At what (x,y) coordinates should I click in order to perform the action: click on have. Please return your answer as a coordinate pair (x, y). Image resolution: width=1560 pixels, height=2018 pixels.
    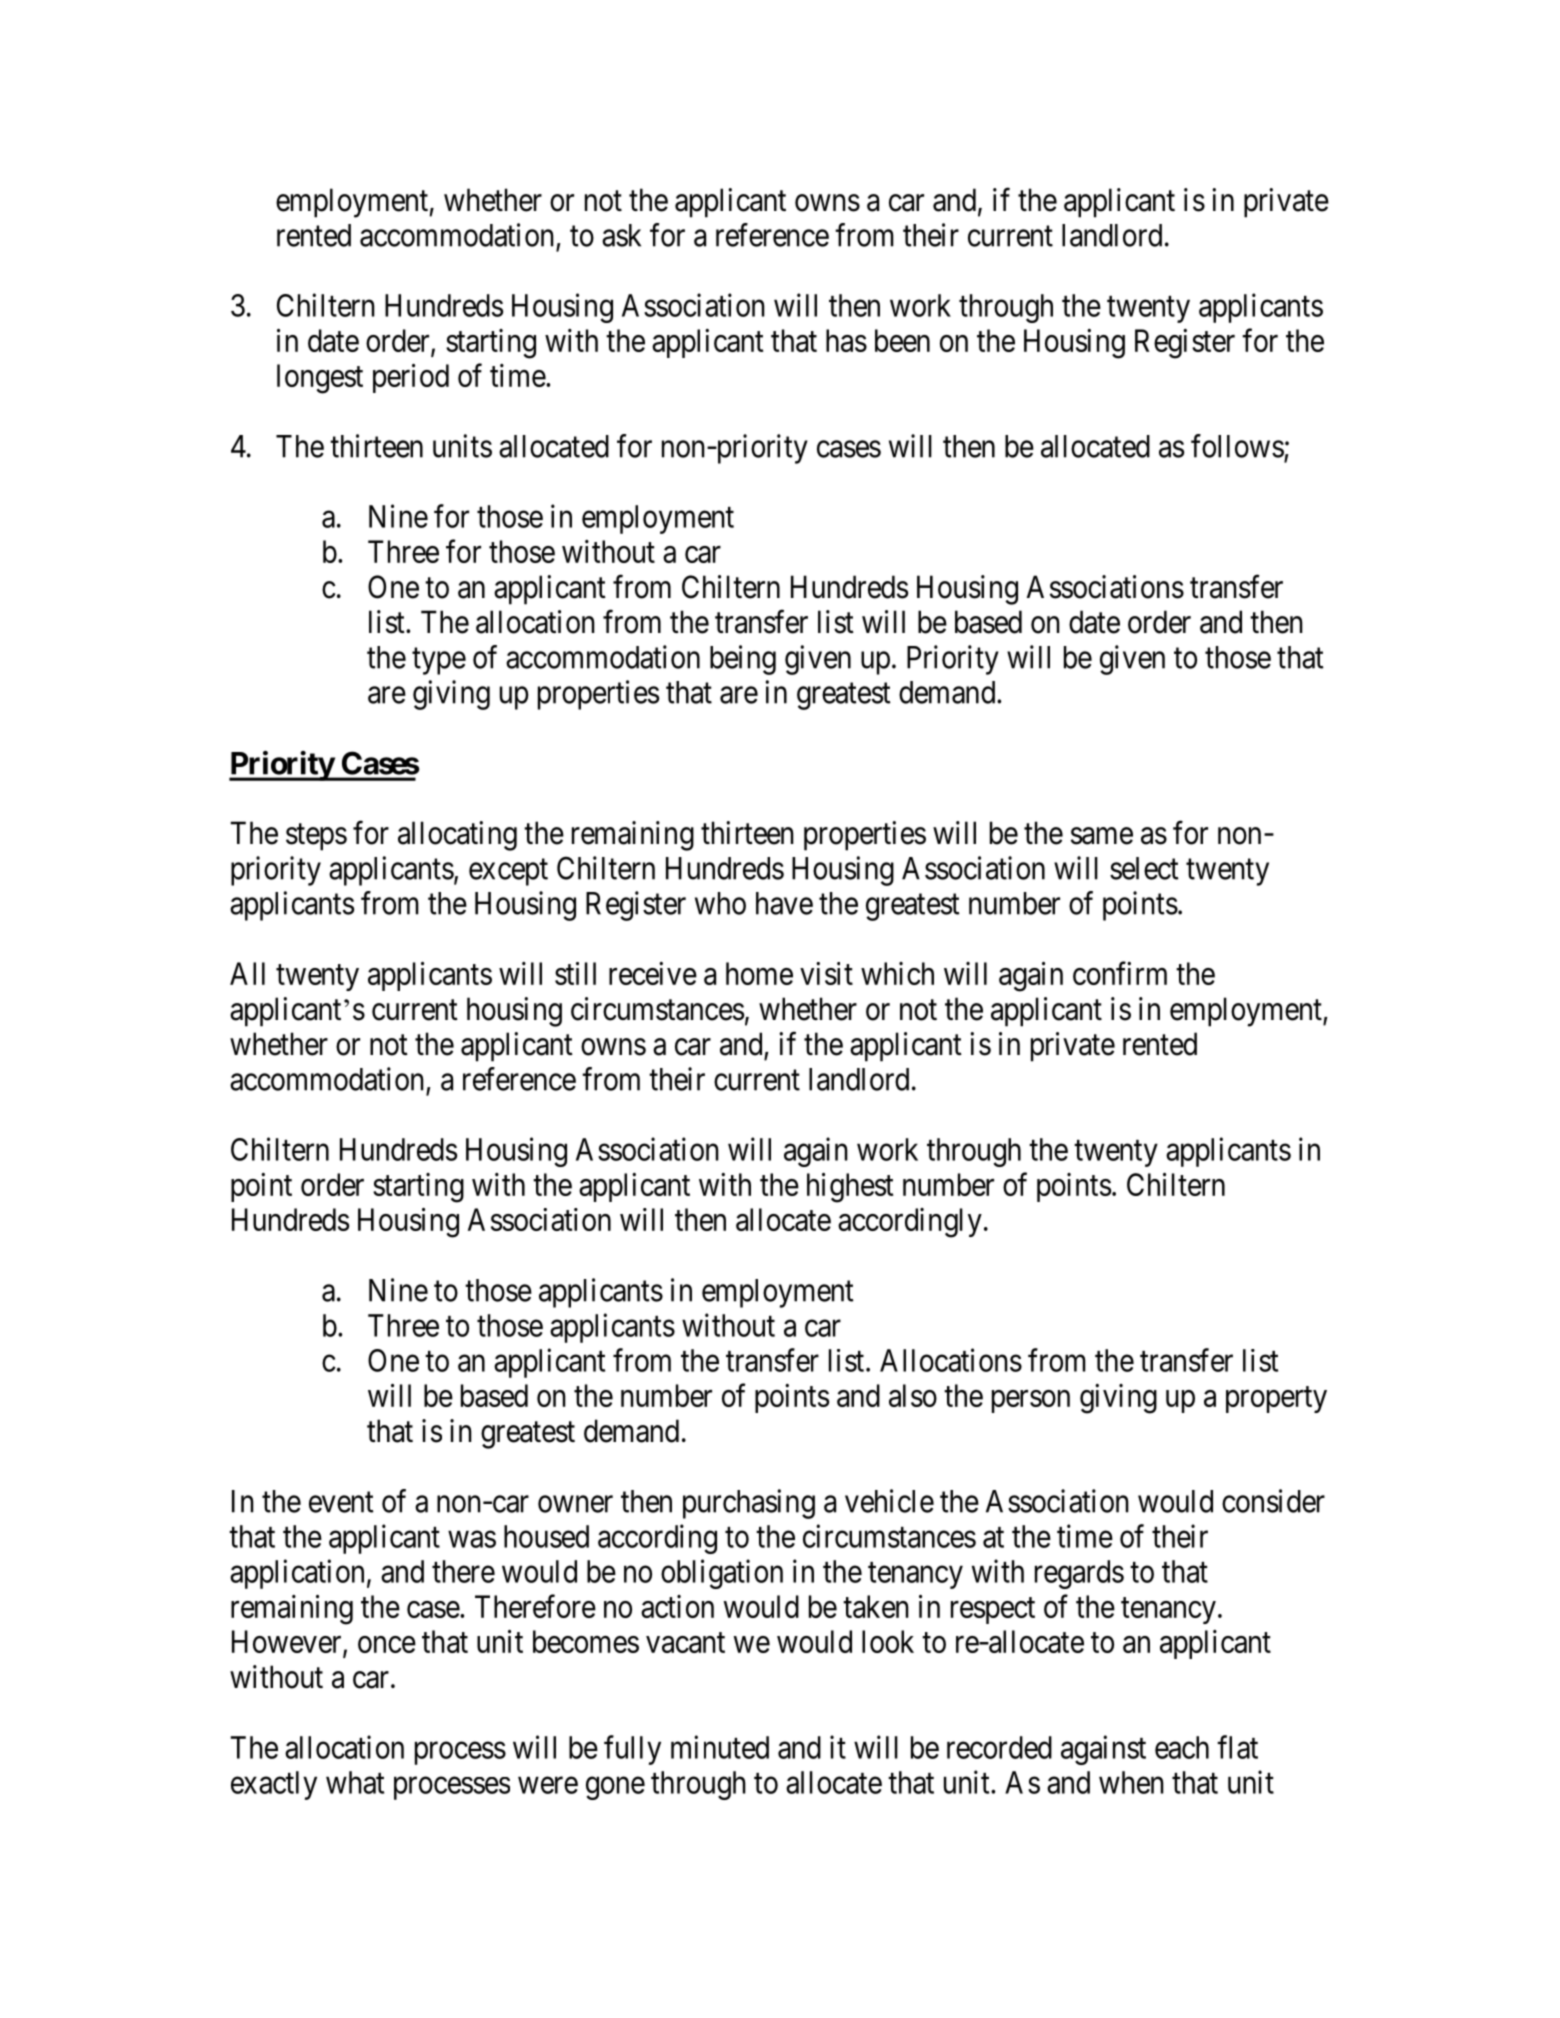
    Looking at the image, I should click on (784, 903).
